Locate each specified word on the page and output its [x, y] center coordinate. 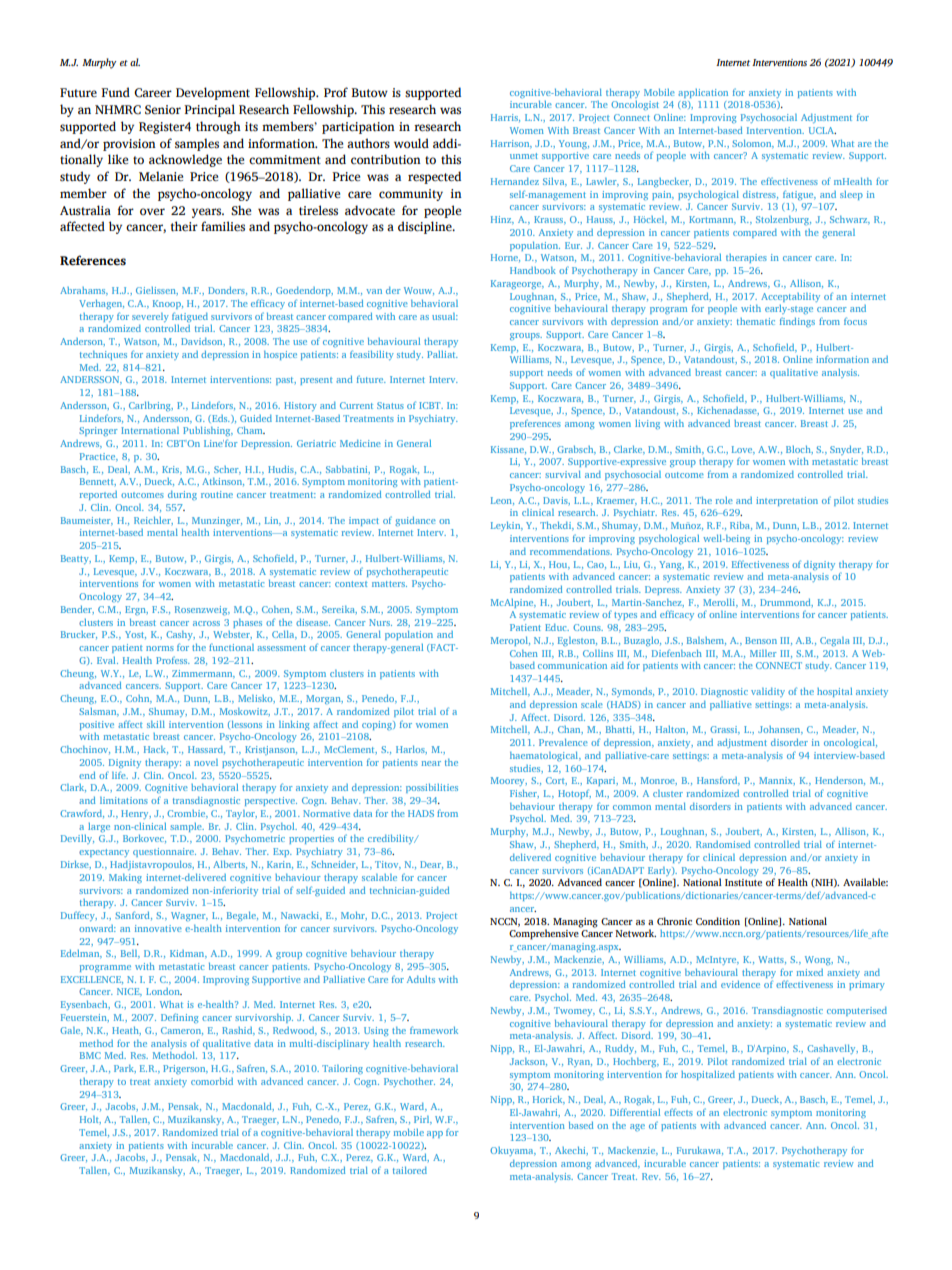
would [411, 143]
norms [160, 648]
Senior [163, 110]
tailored [410, 1170]
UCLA [822, 130]
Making [125, 878]
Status [390, 405]
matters [389, 584]
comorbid [212, 1081]
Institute [743, 882]
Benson [761, 640]
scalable [379, 877]
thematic [756, 321]
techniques [103, 355]
